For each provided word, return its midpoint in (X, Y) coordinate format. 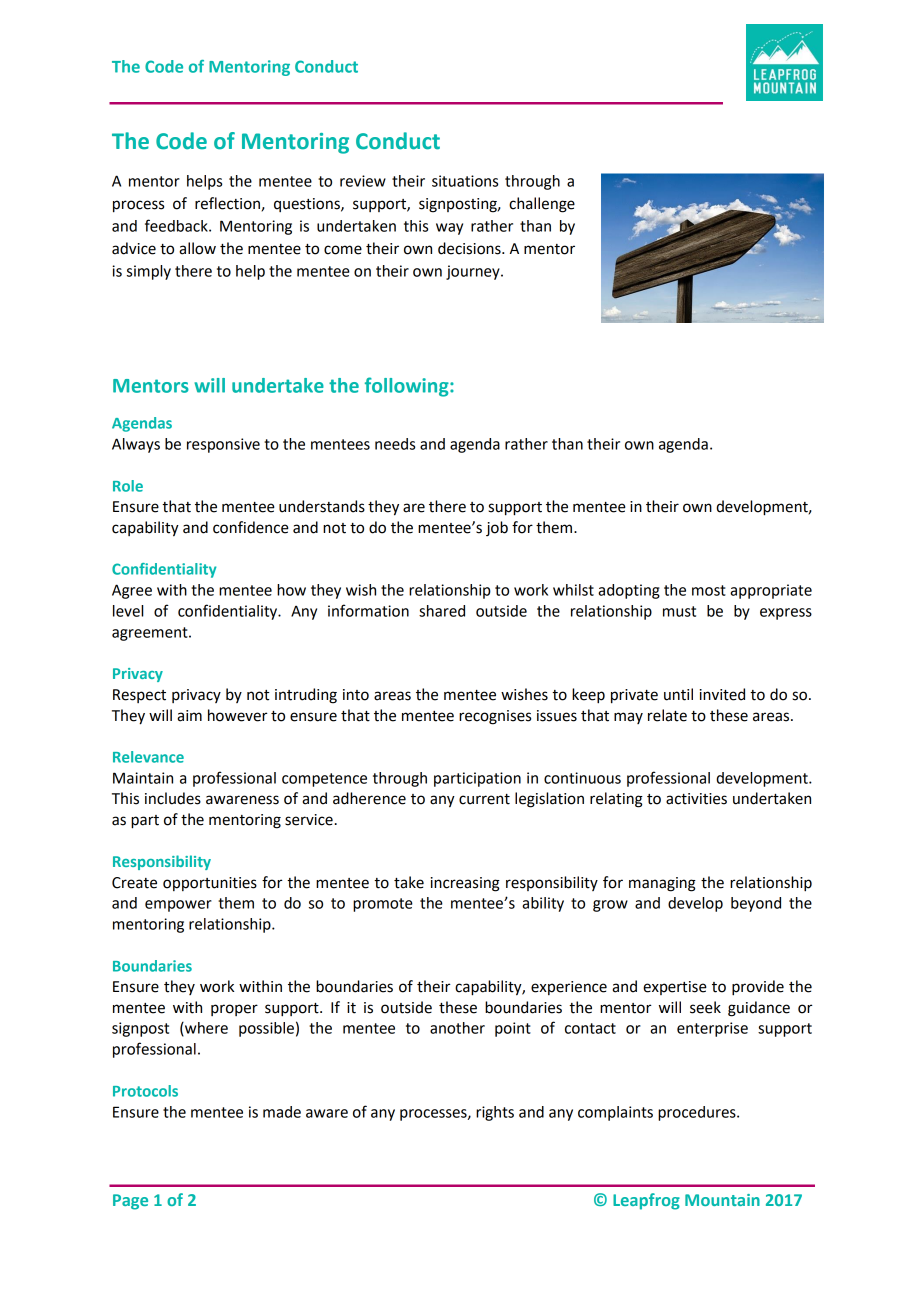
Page (130, 1202)
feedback (177, 225)
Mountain (722, 1200)
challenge (542, 205)
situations (465, 181)
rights (495, 1113)
